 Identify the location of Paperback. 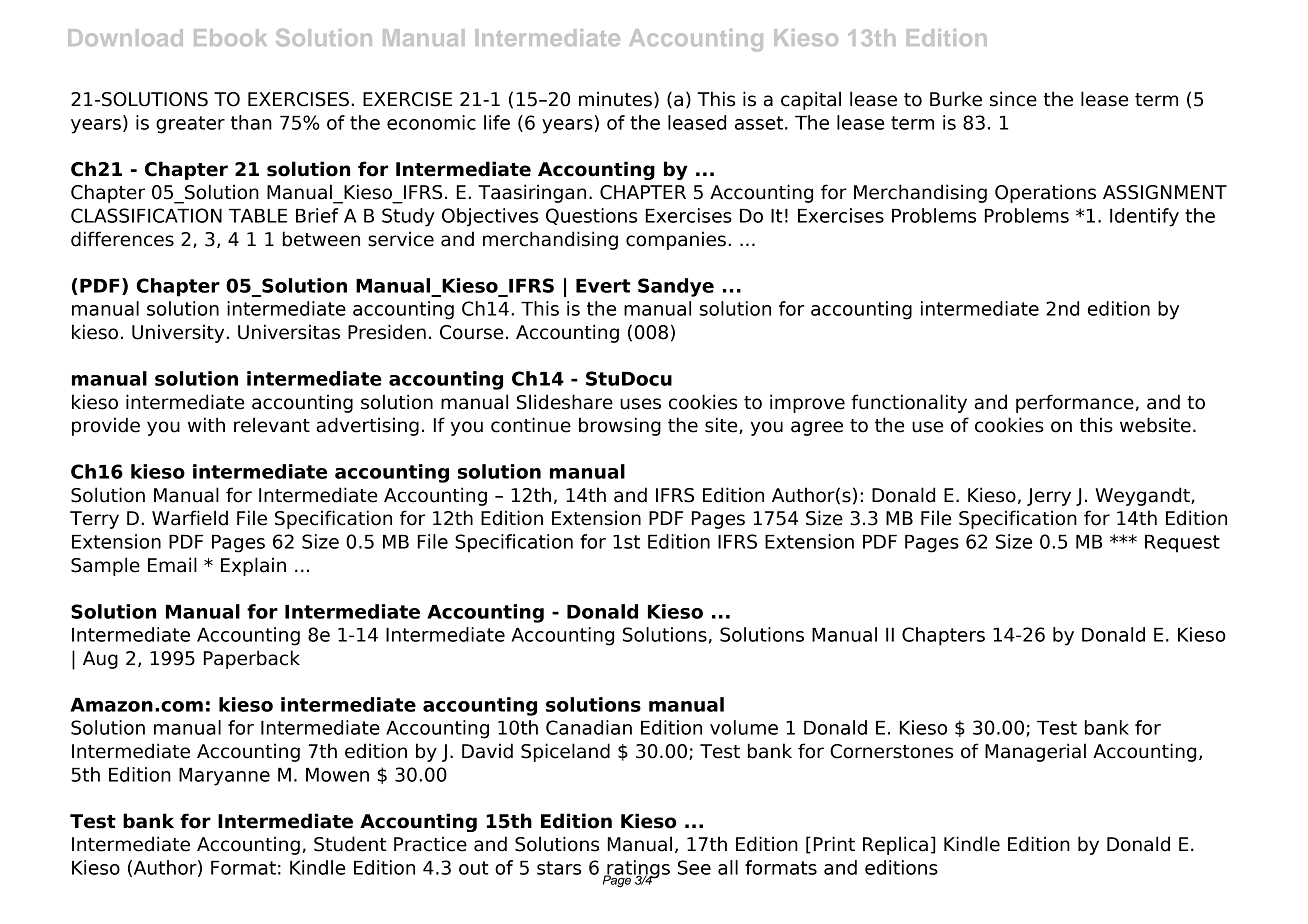
(251, 659).
